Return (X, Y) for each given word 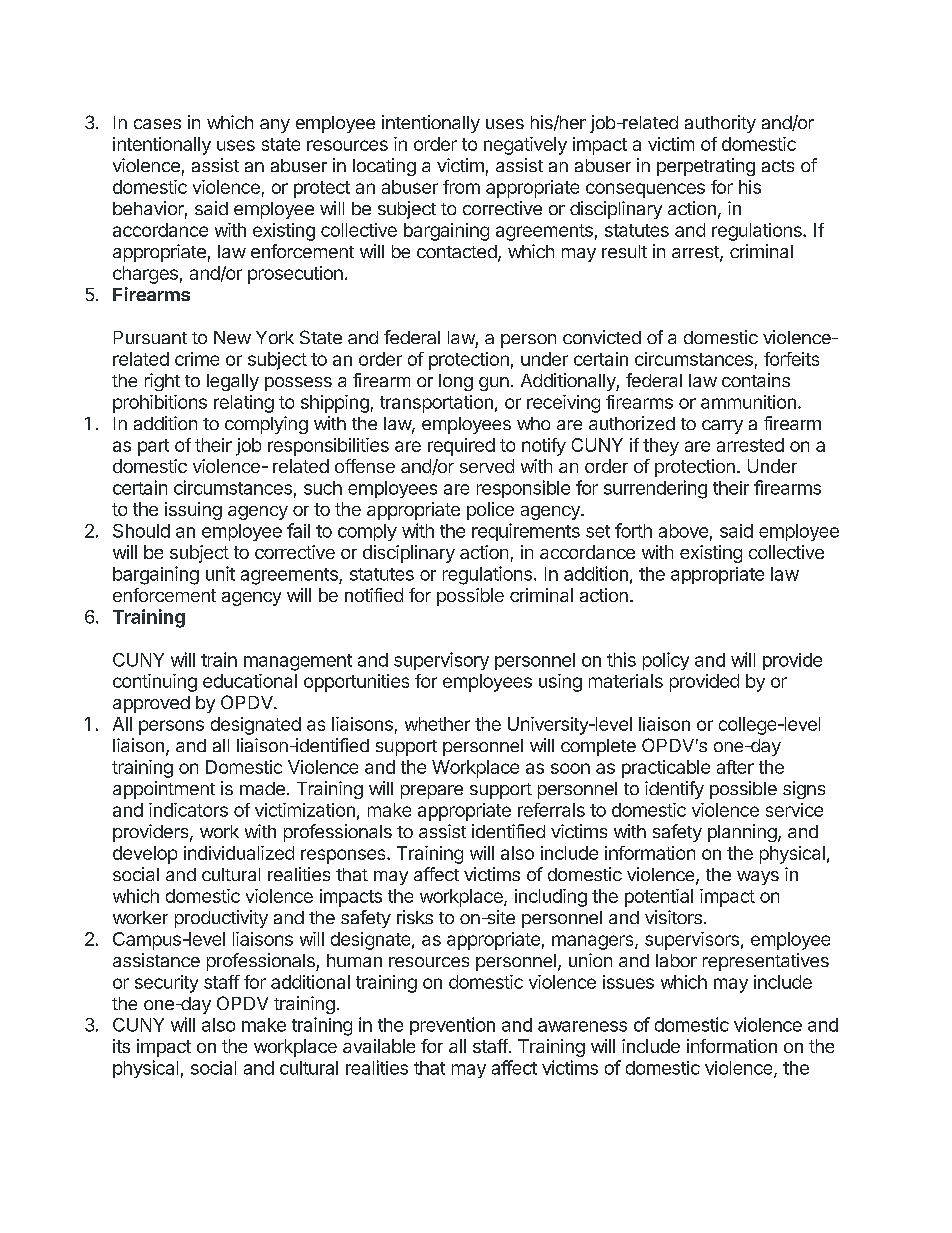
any (275, 126)
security (166, 984)
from (461, 187)
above (683, 531)
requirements (526, 532)
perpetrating (706, 167)
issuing (193, 511)
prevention (452, 1026)
